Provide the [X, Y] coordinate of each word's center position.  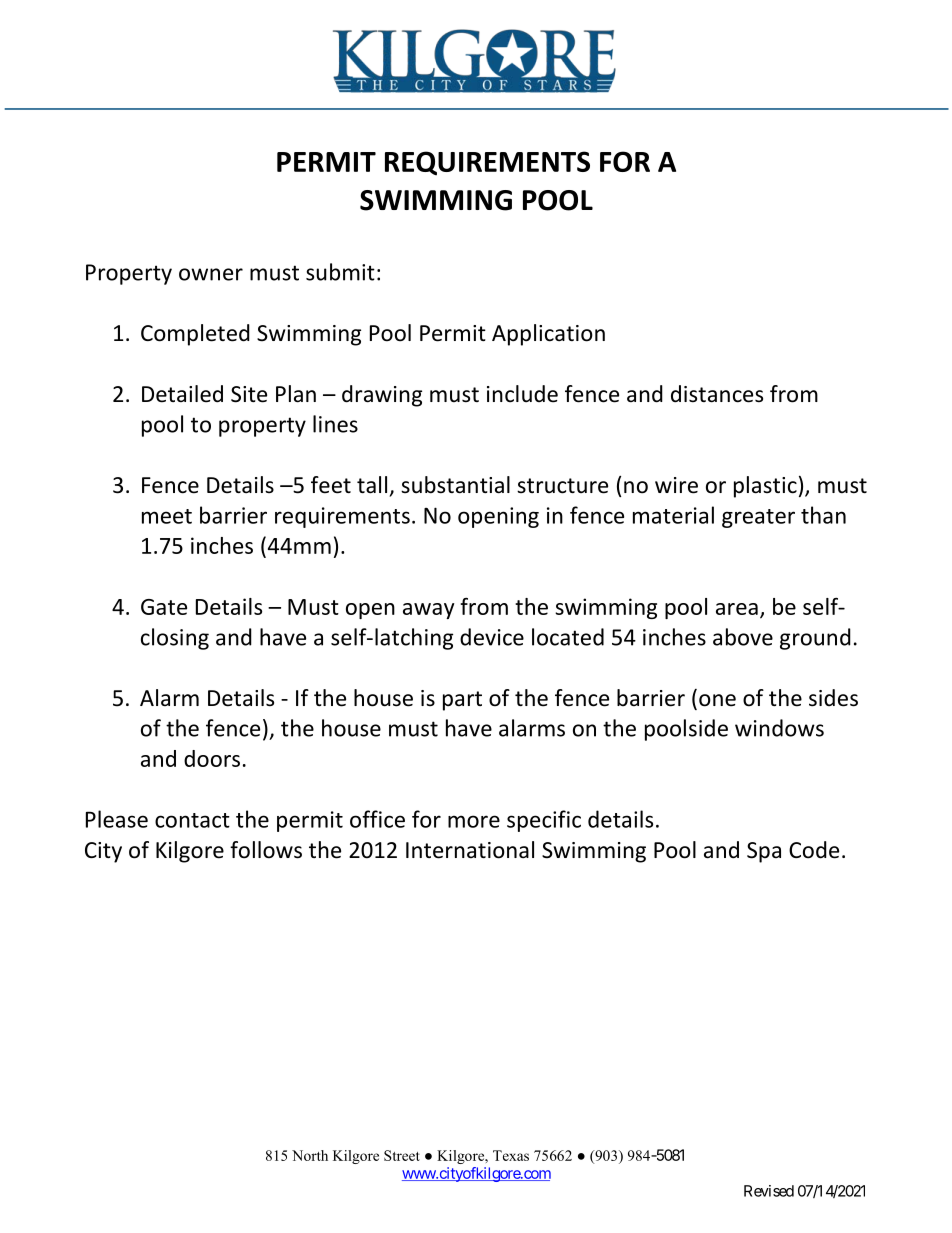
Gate [164, 607]
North [310, 1155]
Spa [764, 852]
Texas [511, 1155]
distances [717, 394]
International [470, 850]
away [428, 611]
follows [266, 850]
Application [548, 335]
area [737, 609]
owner [211, 274]
